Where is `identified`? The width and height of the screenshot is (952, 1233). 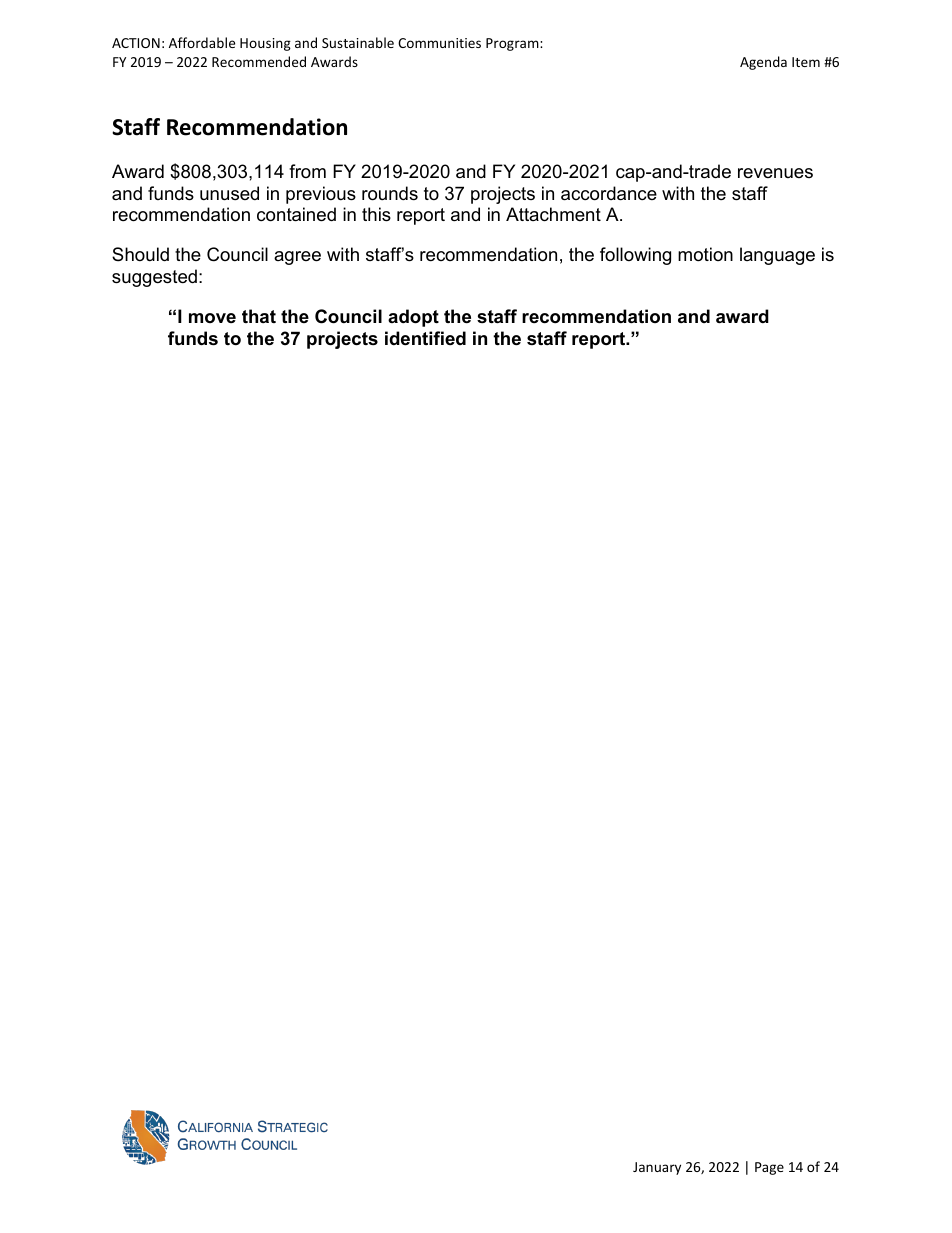
identified is located at coordinates (425, 338).
